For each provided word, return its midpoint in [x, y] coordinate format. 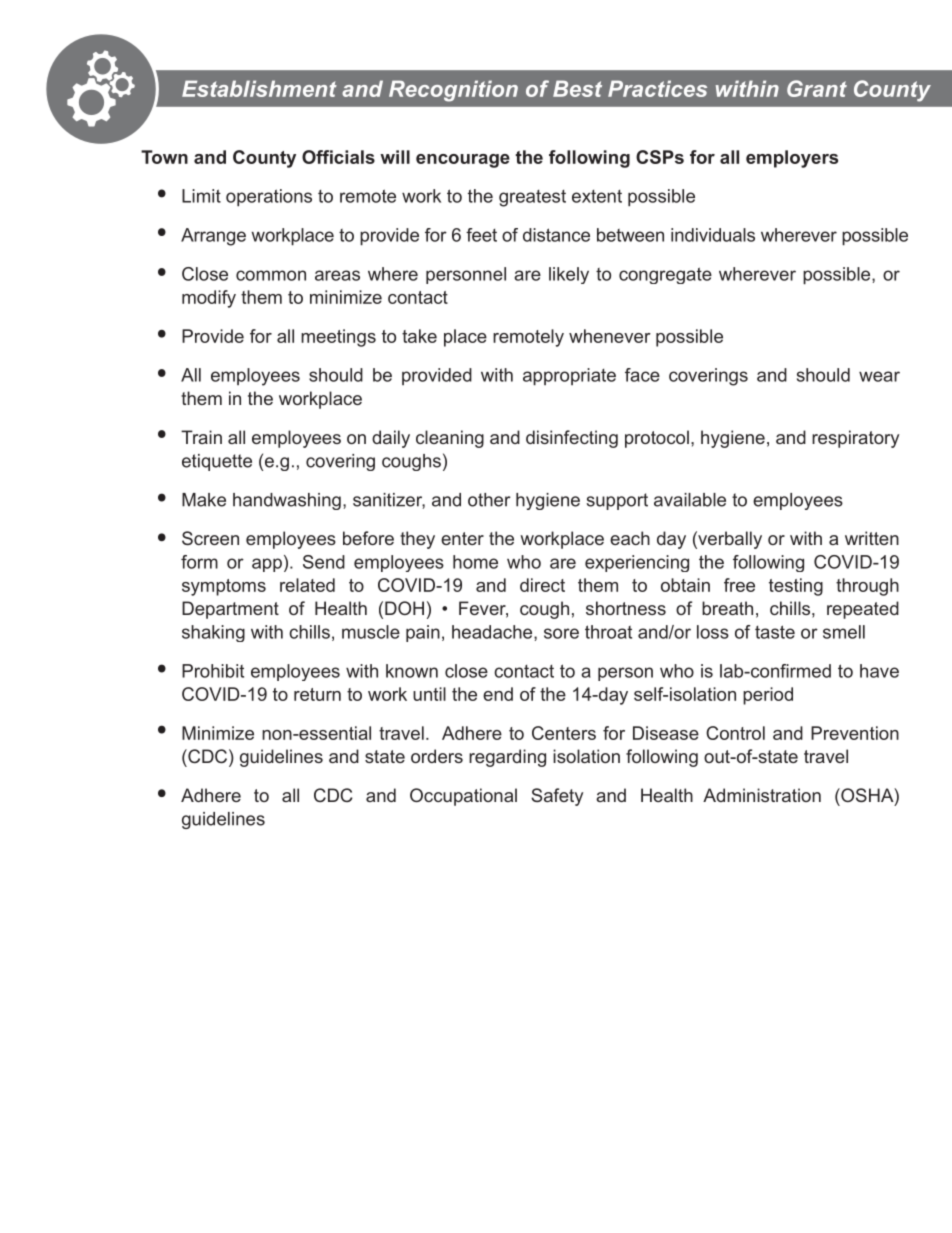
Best [577, 88]
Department [230, 610]
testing [796, 587]
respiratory [855, 439]
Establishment [259, 88]
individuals [713, 235]
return [317, 694]
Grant [817, 88]
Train [201, 437]
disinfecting [572, 439]
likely [569, 275]
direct [542, 585]
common [271, 275]
